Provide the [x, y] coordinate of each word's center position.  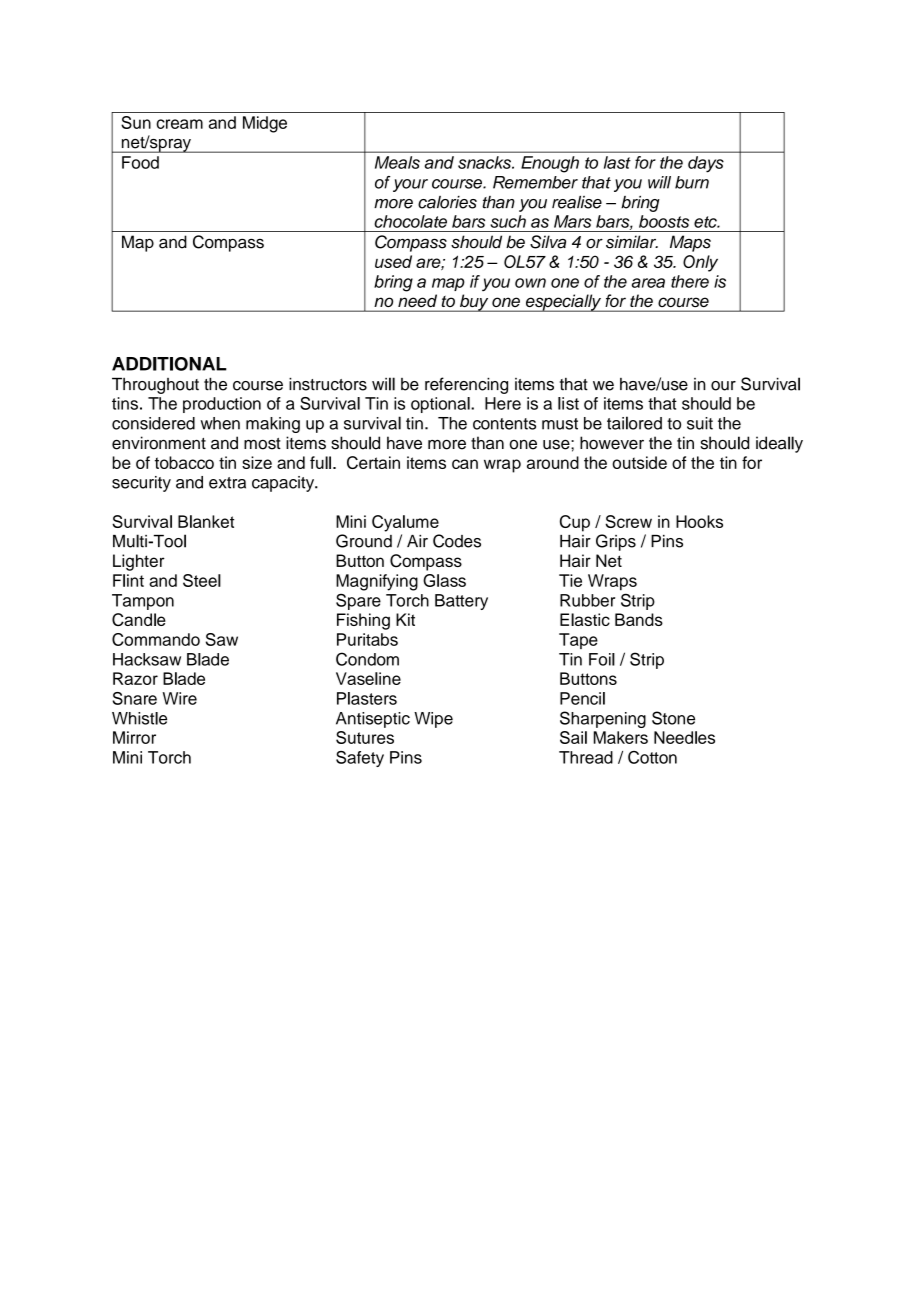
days [706, 164]
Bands [639, 619]
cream [179, 124]
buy [474, 303]
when [220, 423]
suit [700, 423]
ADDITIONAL [169, 364]
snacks [485, 162]
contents [504, 424]
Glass [444, 580]
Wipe [433, 720]
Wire [180, 698]
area [648, 283]
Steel [202, 580]
